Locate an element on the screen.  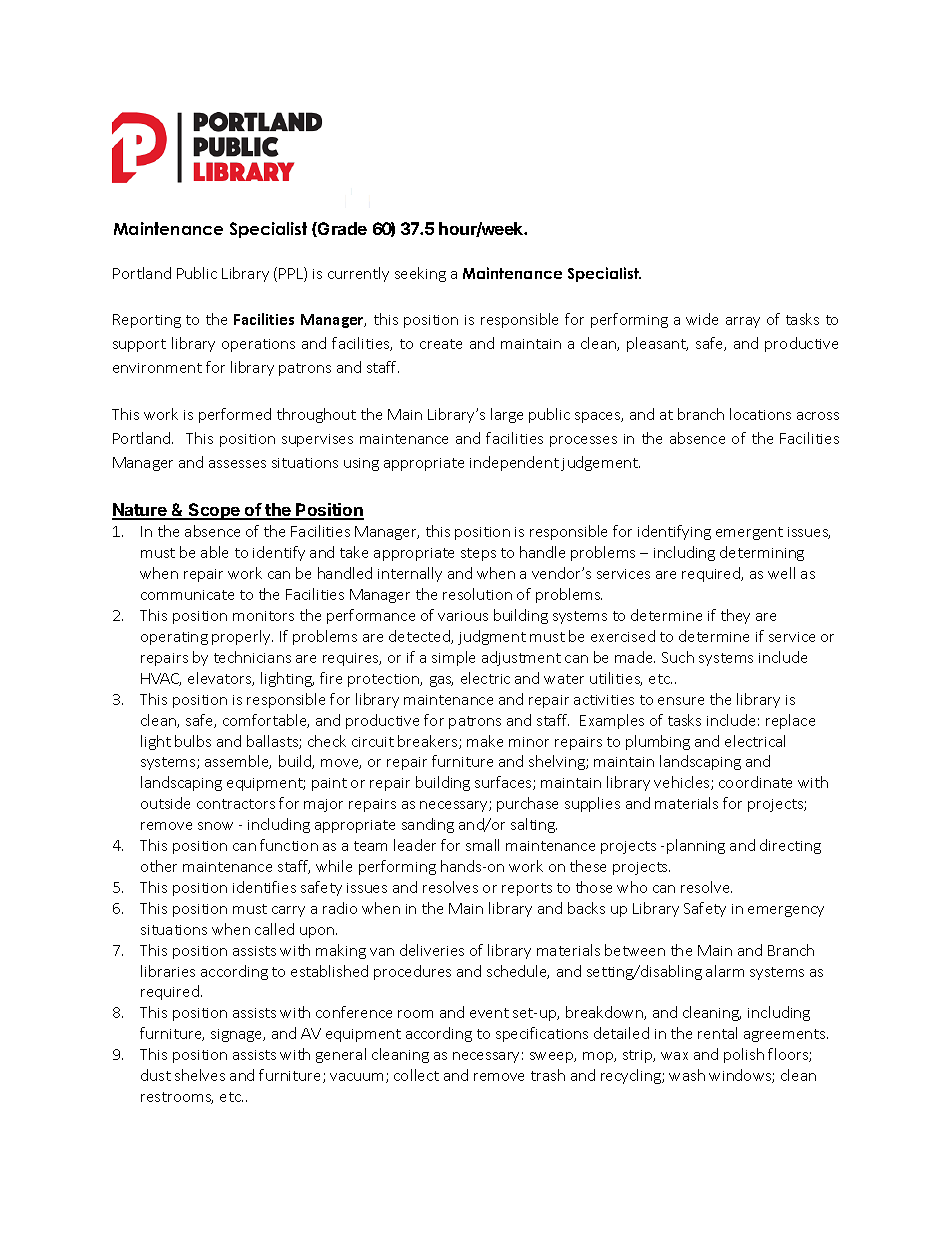
event is located at coordinates (489, 1013).
